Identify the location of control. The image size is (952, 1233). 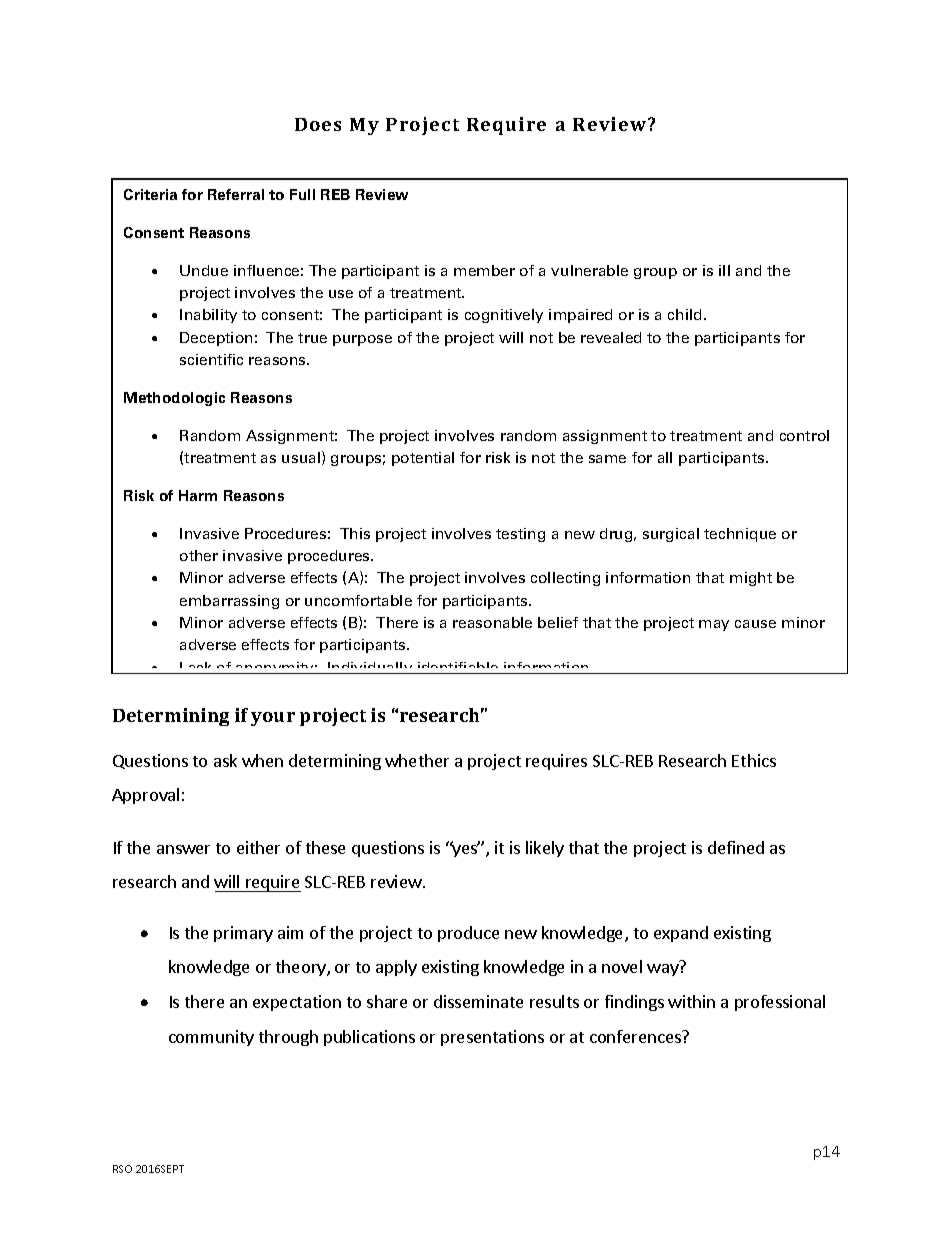
(804, 435).
